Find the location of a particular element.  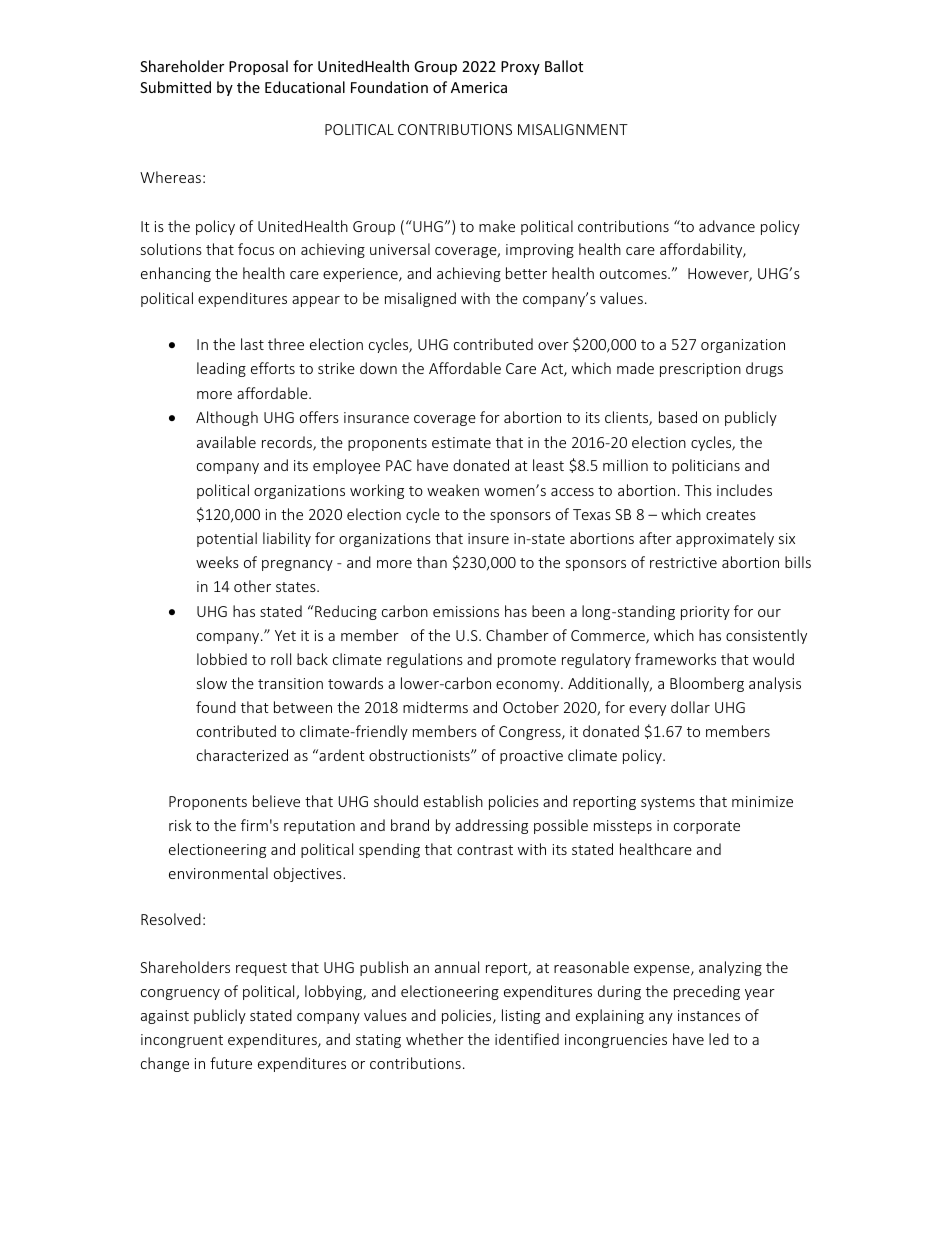

MISALIGNMENT is located at coordinates (573, 129).
